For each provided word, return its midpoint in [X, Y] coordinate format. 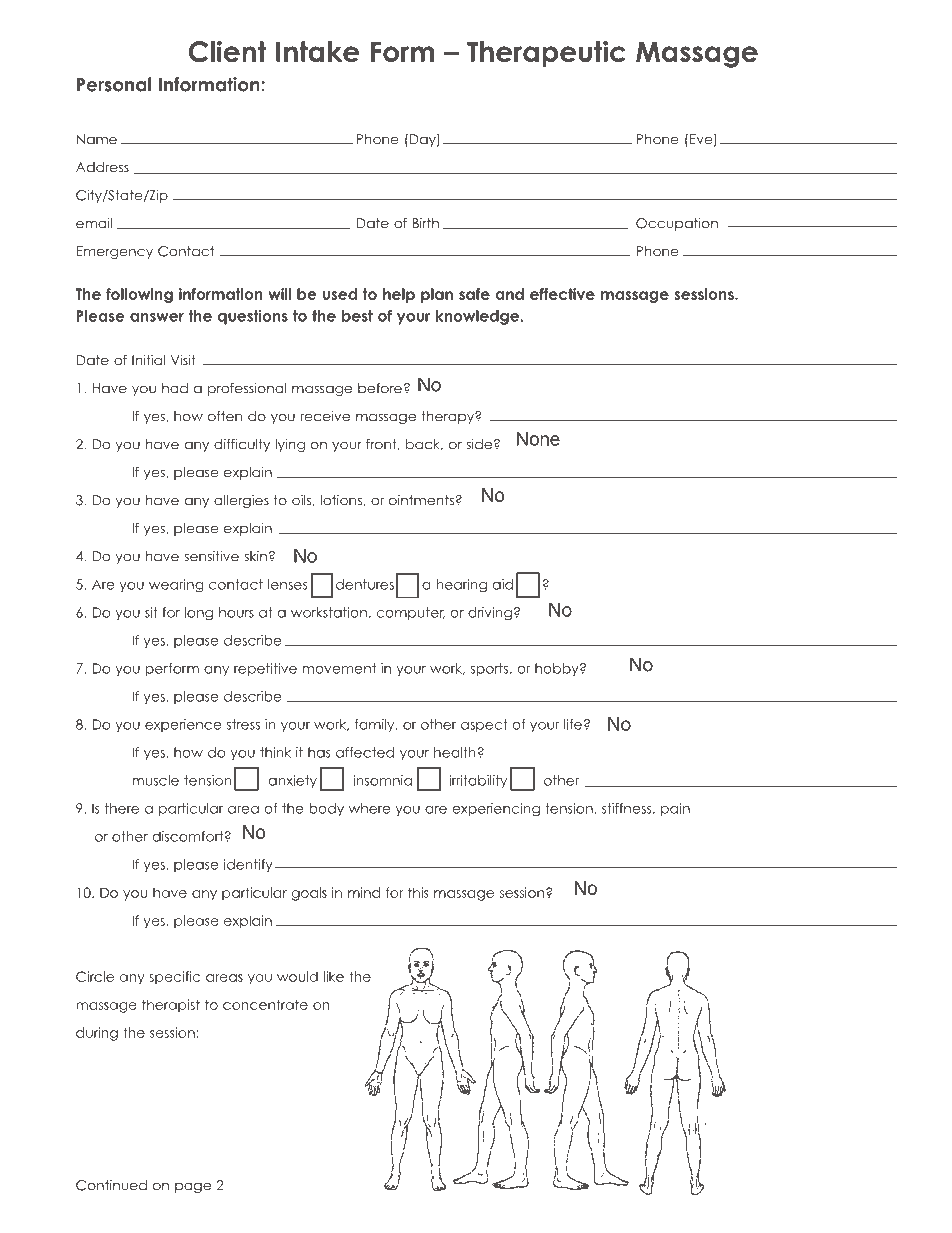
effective [562, 294]
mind [364, 892]
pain [675, 809]
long [199, 613]
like [334, 976]
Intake [317, 51]
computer [410, 613]
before [380, 388]
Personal [114, 84]
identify [248, 865]
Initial [148, 360]
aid [503, 584]
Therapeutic [546, 54]
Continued [111, 1185]
